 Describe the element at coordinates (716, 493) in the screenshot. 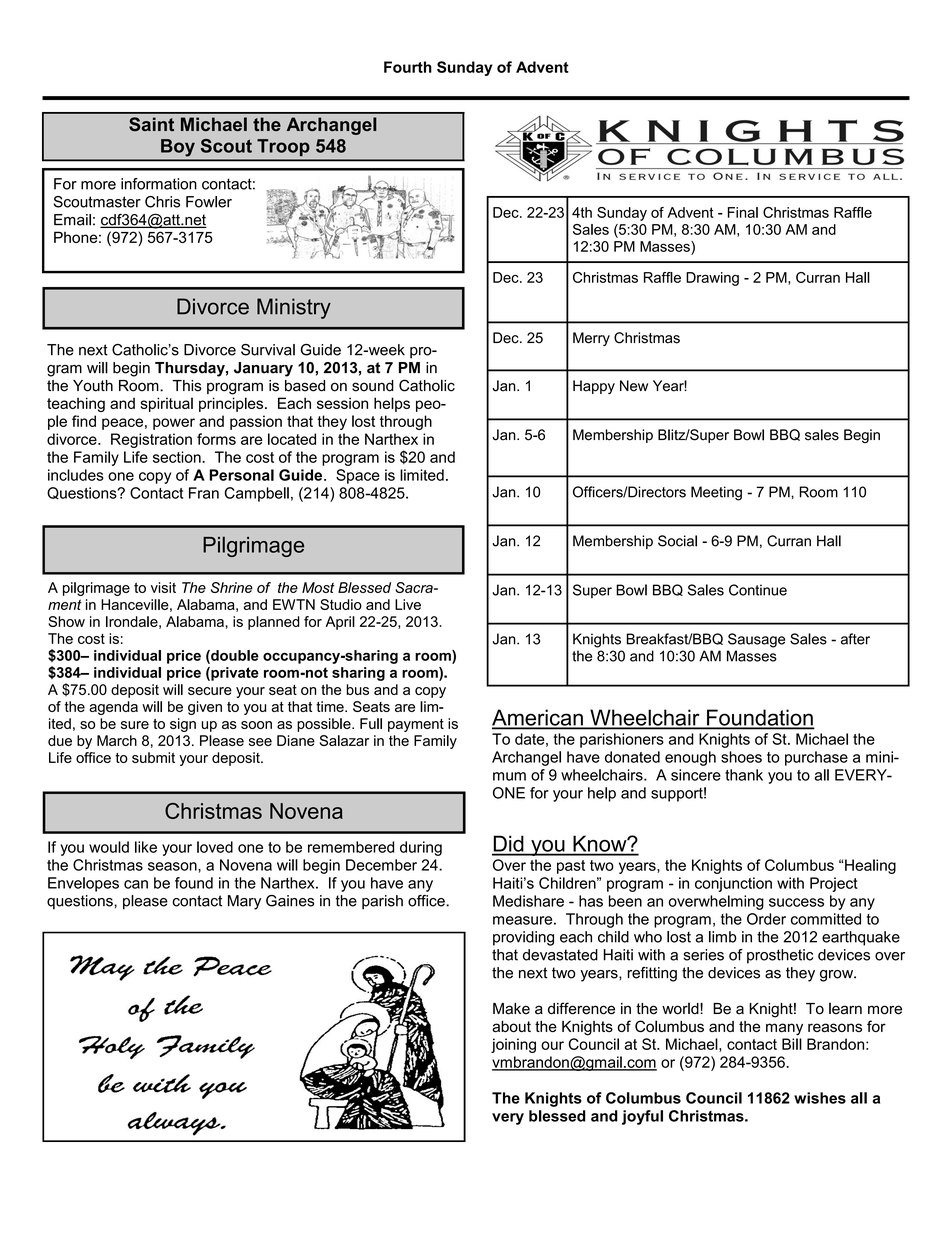

I see `Meeting` at that location.
